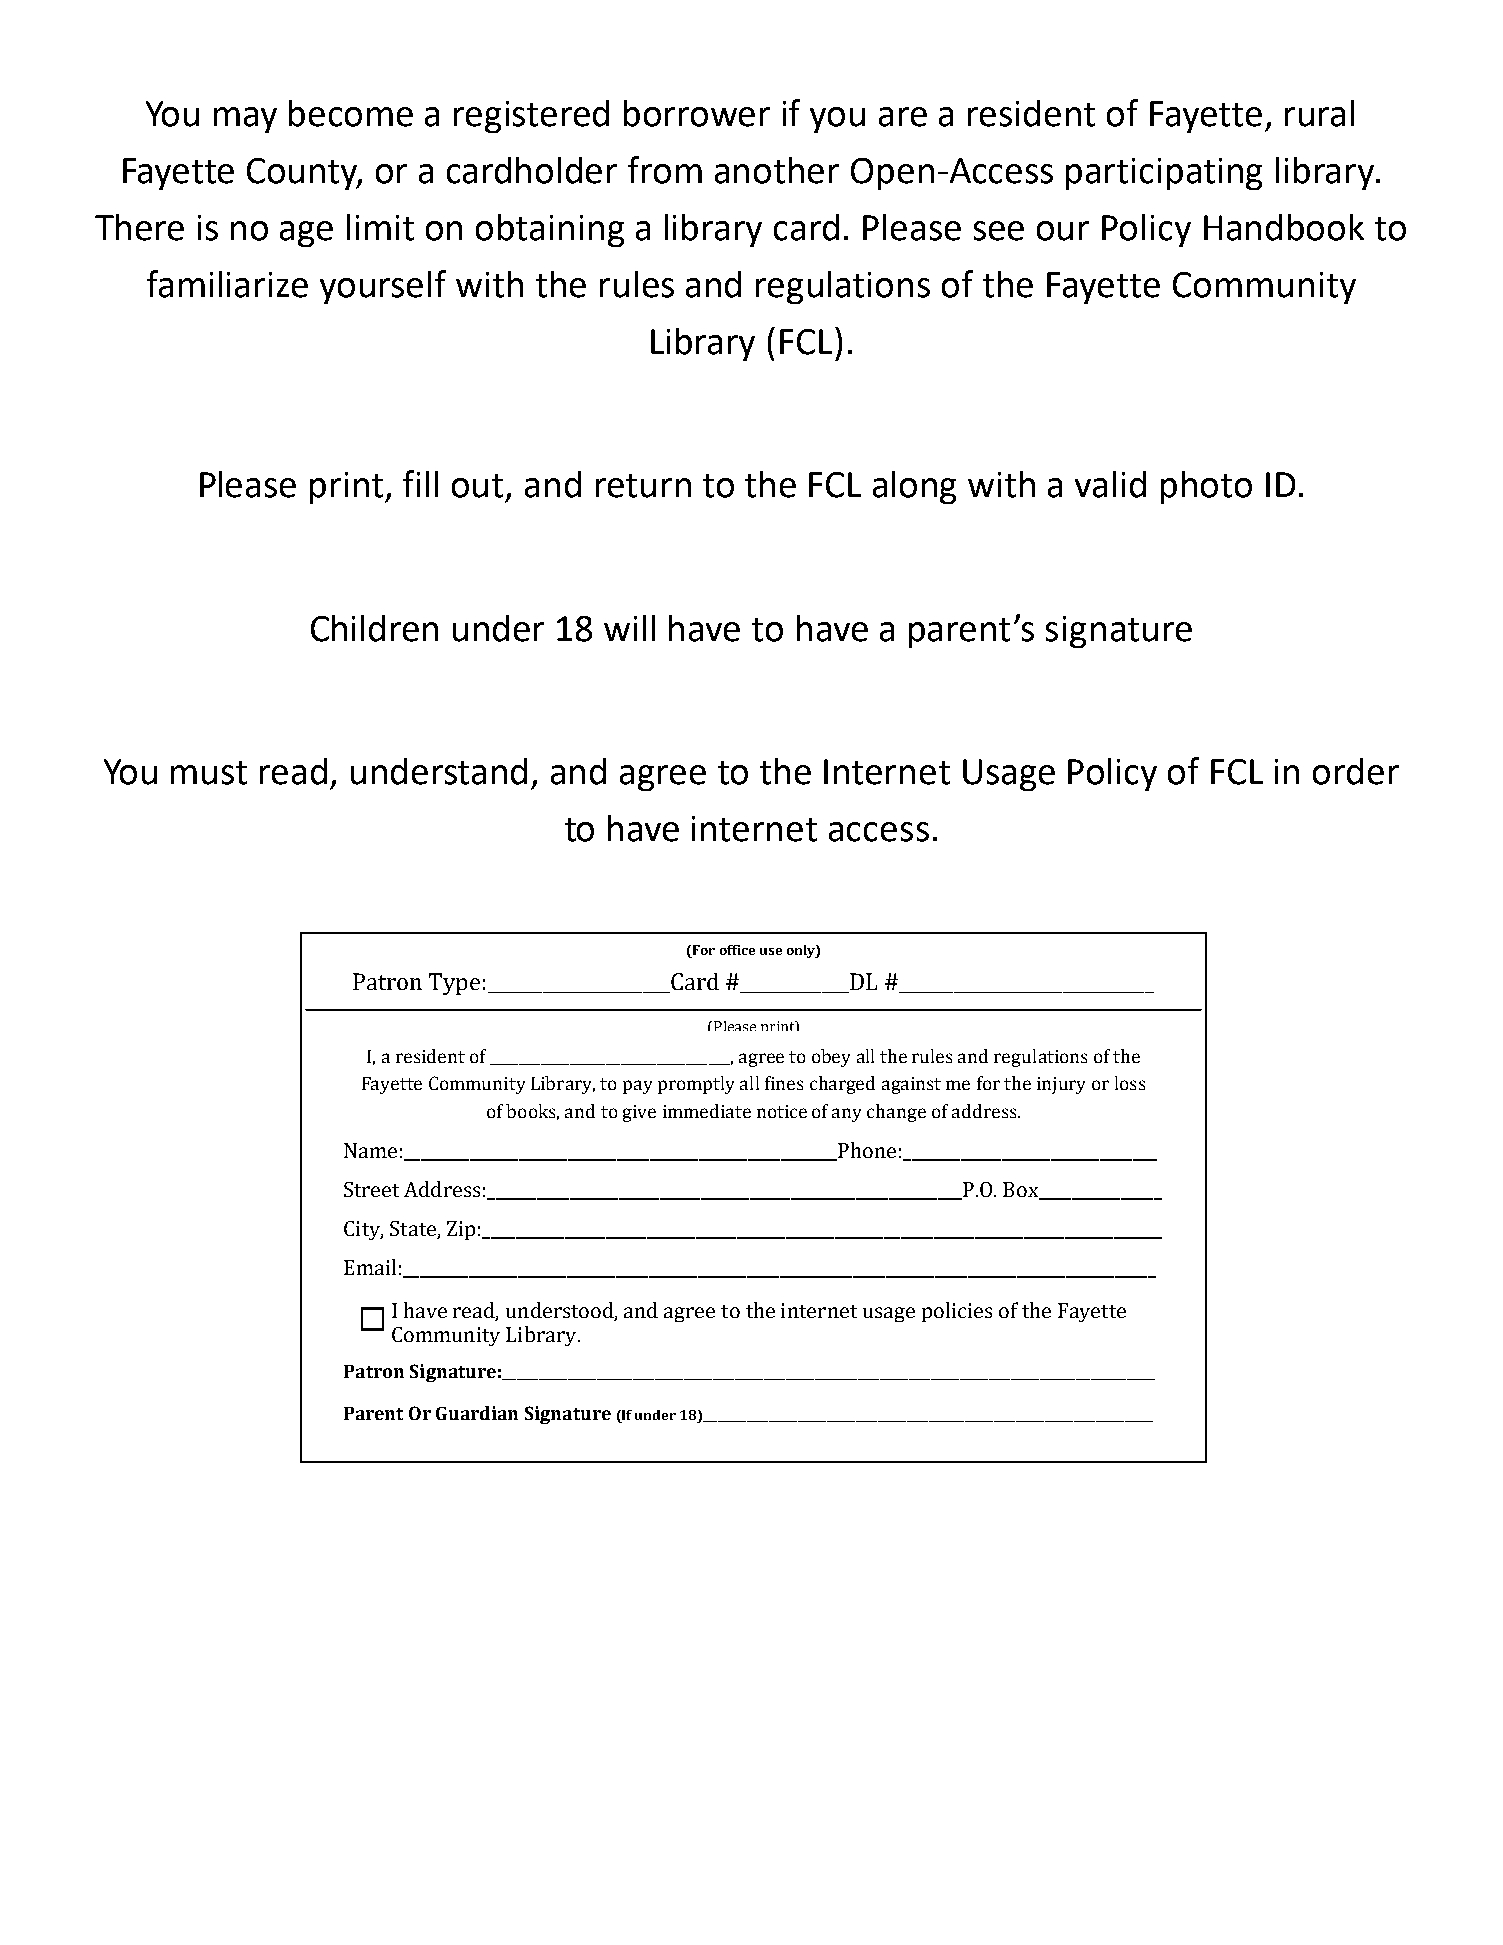 This screenshot has height=1945, width=1503. What do you see at coordinates (777, 170) in the screenshot?
I see `another` at bounding box center [777, 170].
